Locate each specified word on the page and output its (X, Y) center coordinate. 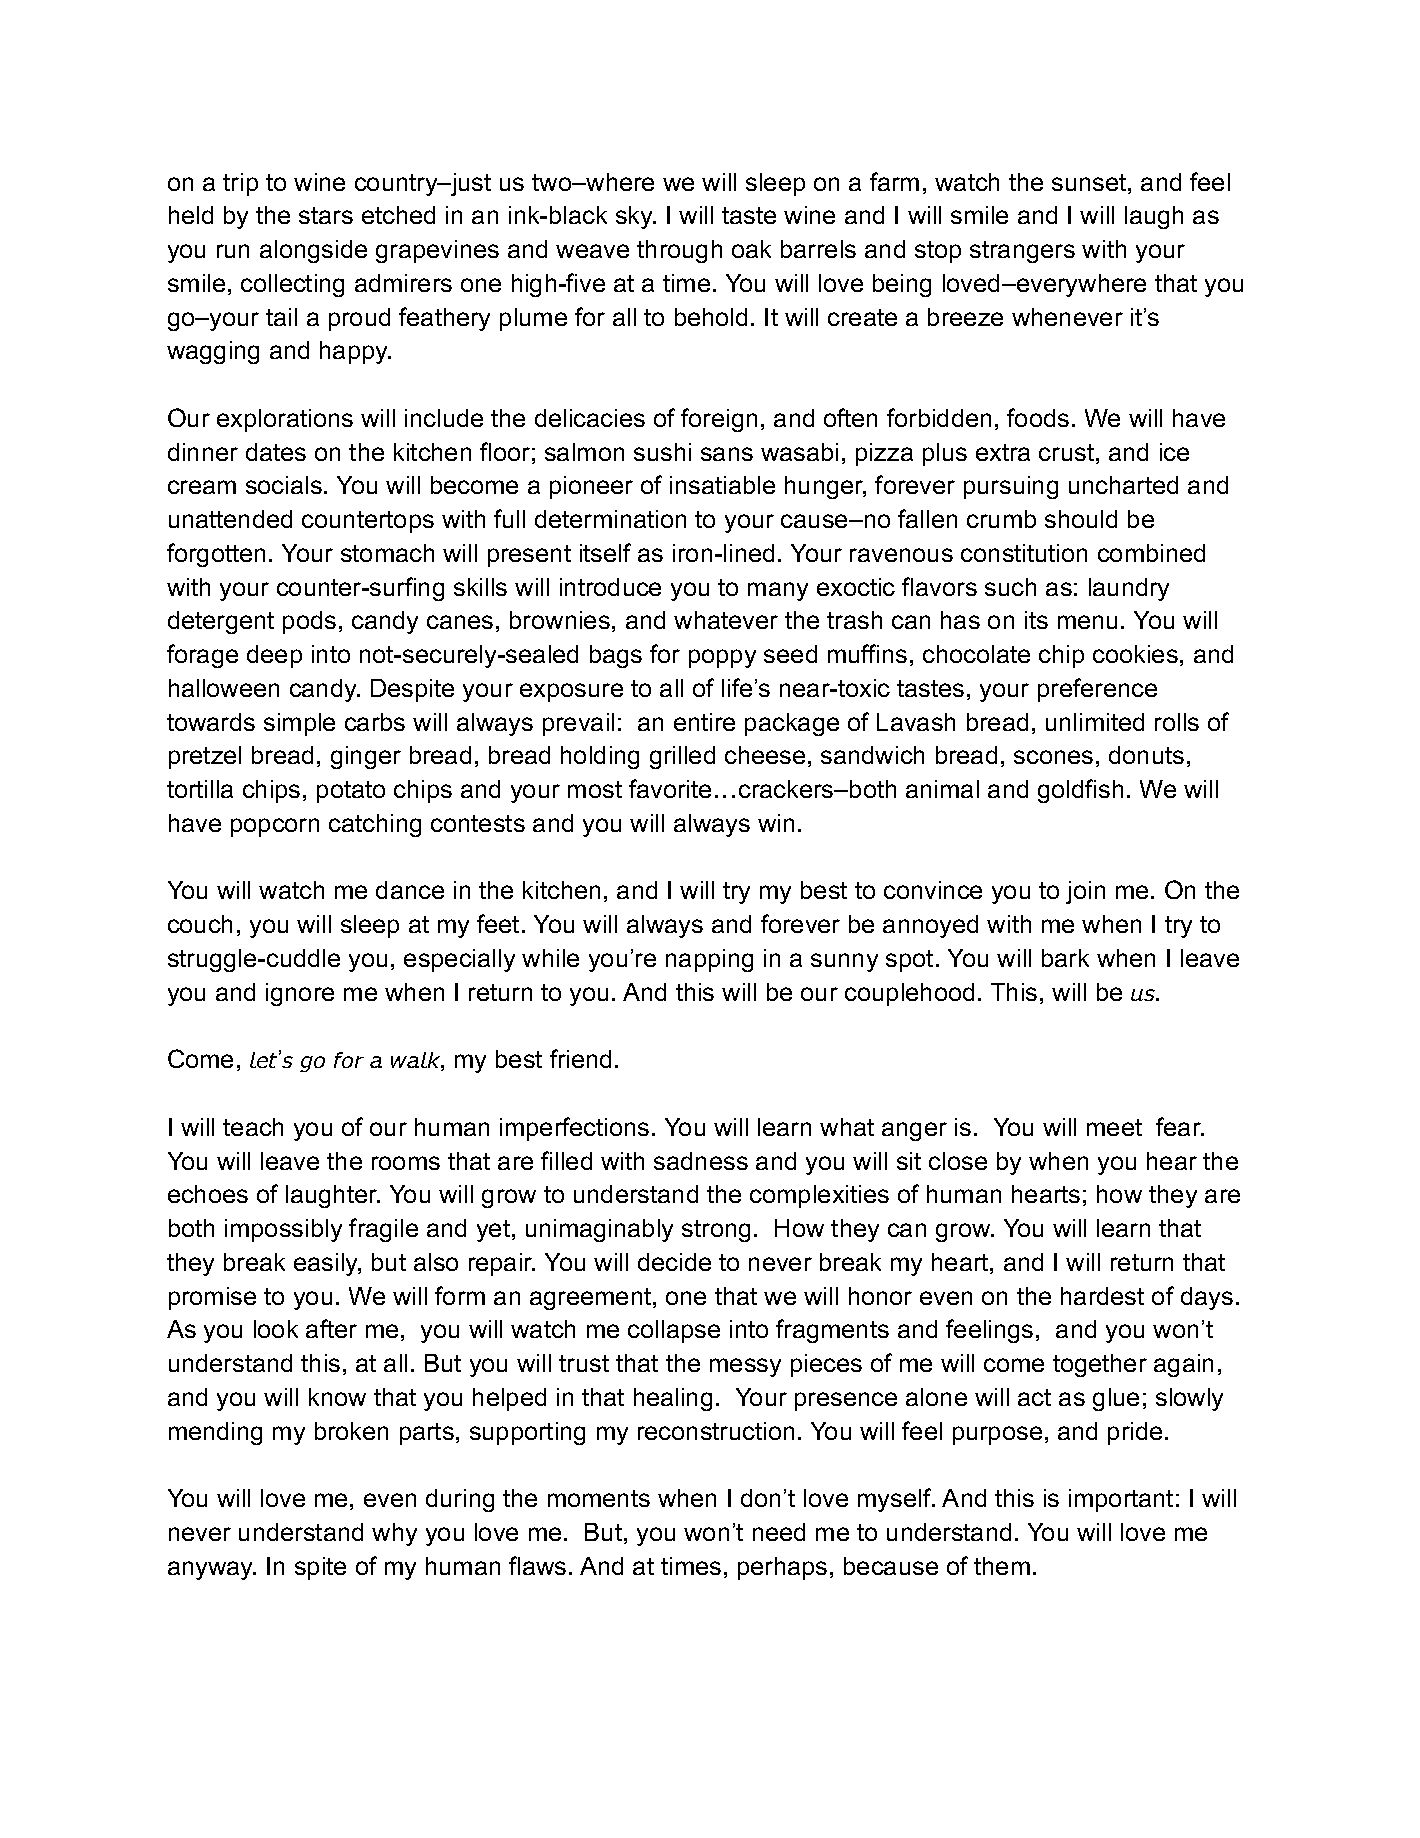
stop (938, 252)
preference (1097, 690)
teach (253, 1127)
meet (1114, 1127)
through (679, 251)
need (779, 1532)
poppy (722, 658)
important (1121, 1500)
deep (274, 656)
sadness (701, 1161)
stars (326, 215)
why (394, 1534)
